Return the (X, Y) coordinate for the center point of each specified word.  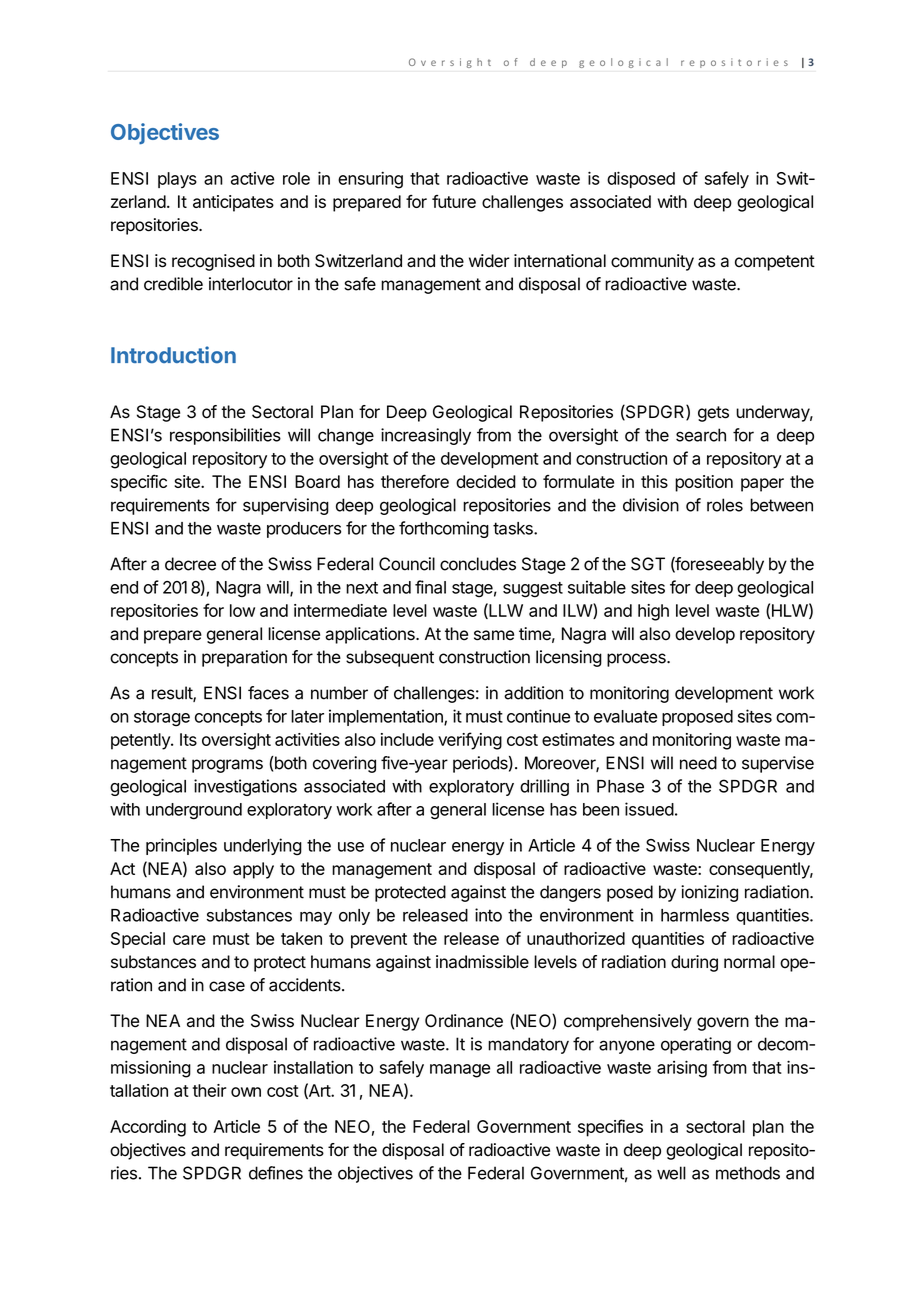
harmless (695, 915)
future (454, 201)
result (173, 694)
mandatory (528, 1045)
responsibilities (225, 436)
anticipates (233, 203)
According (148, 1128)
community (652, 262)
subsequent (390, 658)
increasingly (426, 436)
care (189, 940)
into (488, 915)
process (637, 660)
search (701, 435)
